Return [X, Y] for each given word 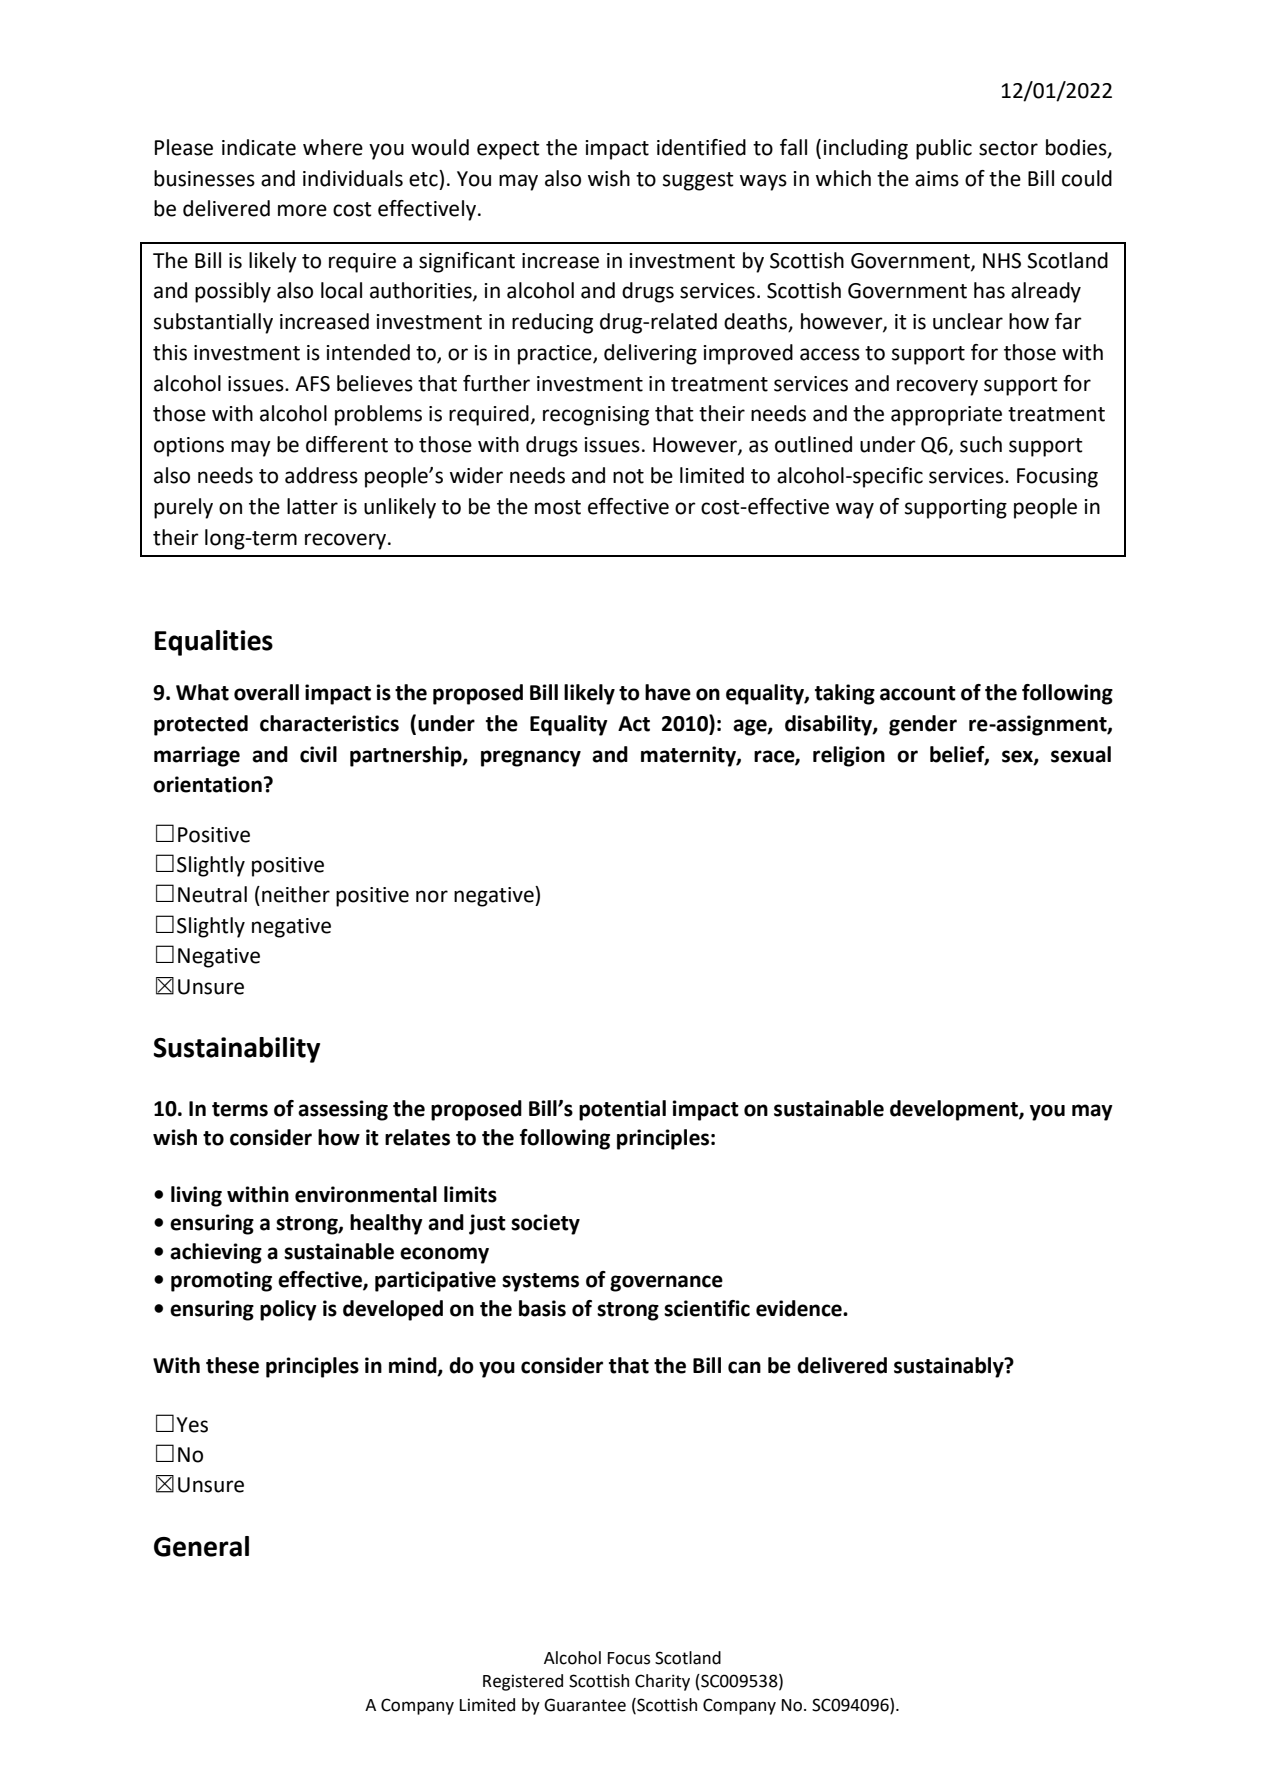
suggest [698, 181]
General [201, 1546]
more [302, 210]
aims [937, 179]
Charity [662, 1682]
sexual [1081, 754]
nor [432, 896]
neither [296, 894]
